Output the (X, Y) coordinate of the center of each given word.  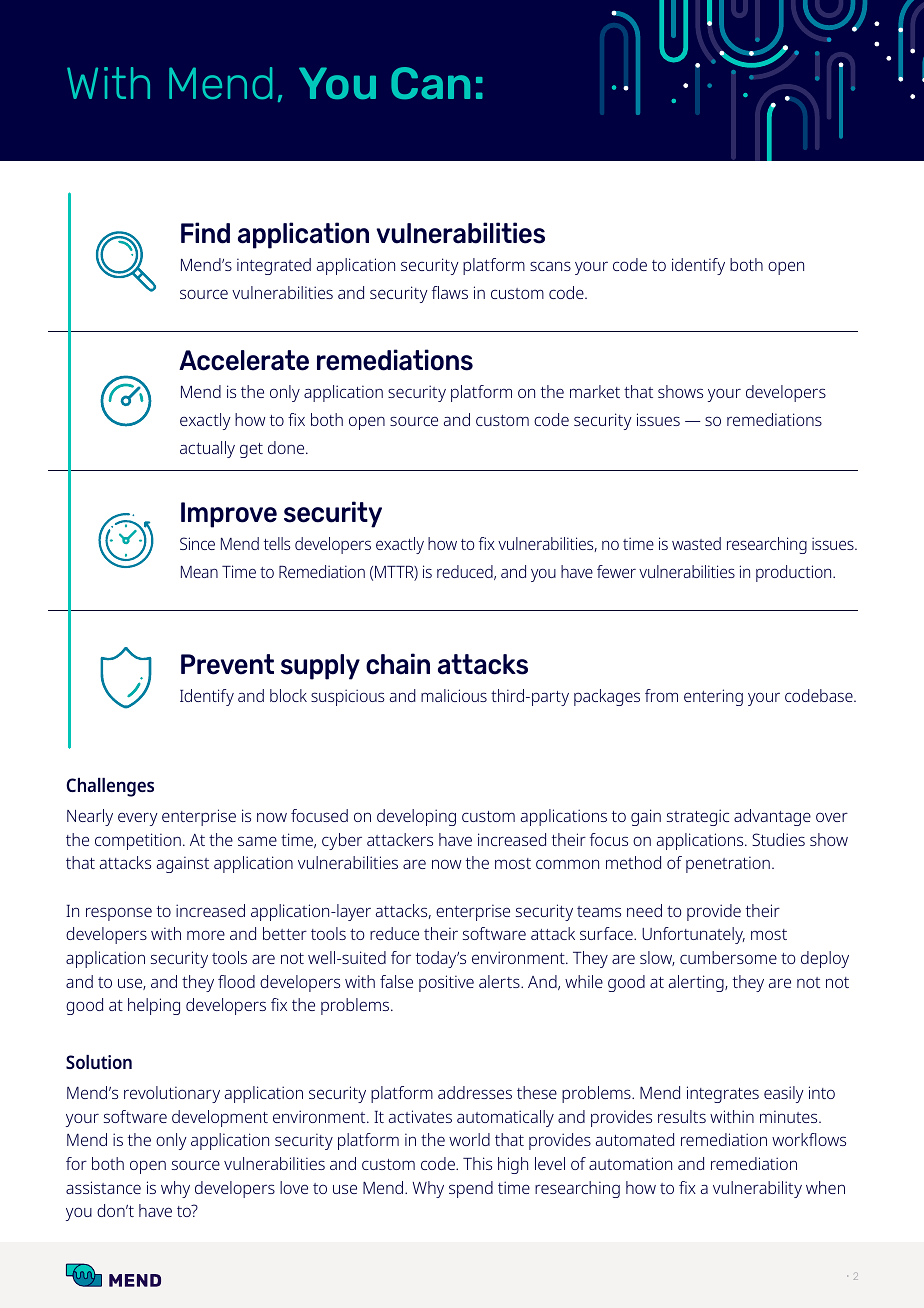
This (477, 1163)
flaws (450, 292)
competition (138, 841)
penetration (728, 864)
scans (550, 266)
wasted (696, 543)
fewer (616, 571)
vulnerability (757, 1189)
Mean (199, 572)
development (220, 1118)
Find (205, 233)
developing (416, 817)
